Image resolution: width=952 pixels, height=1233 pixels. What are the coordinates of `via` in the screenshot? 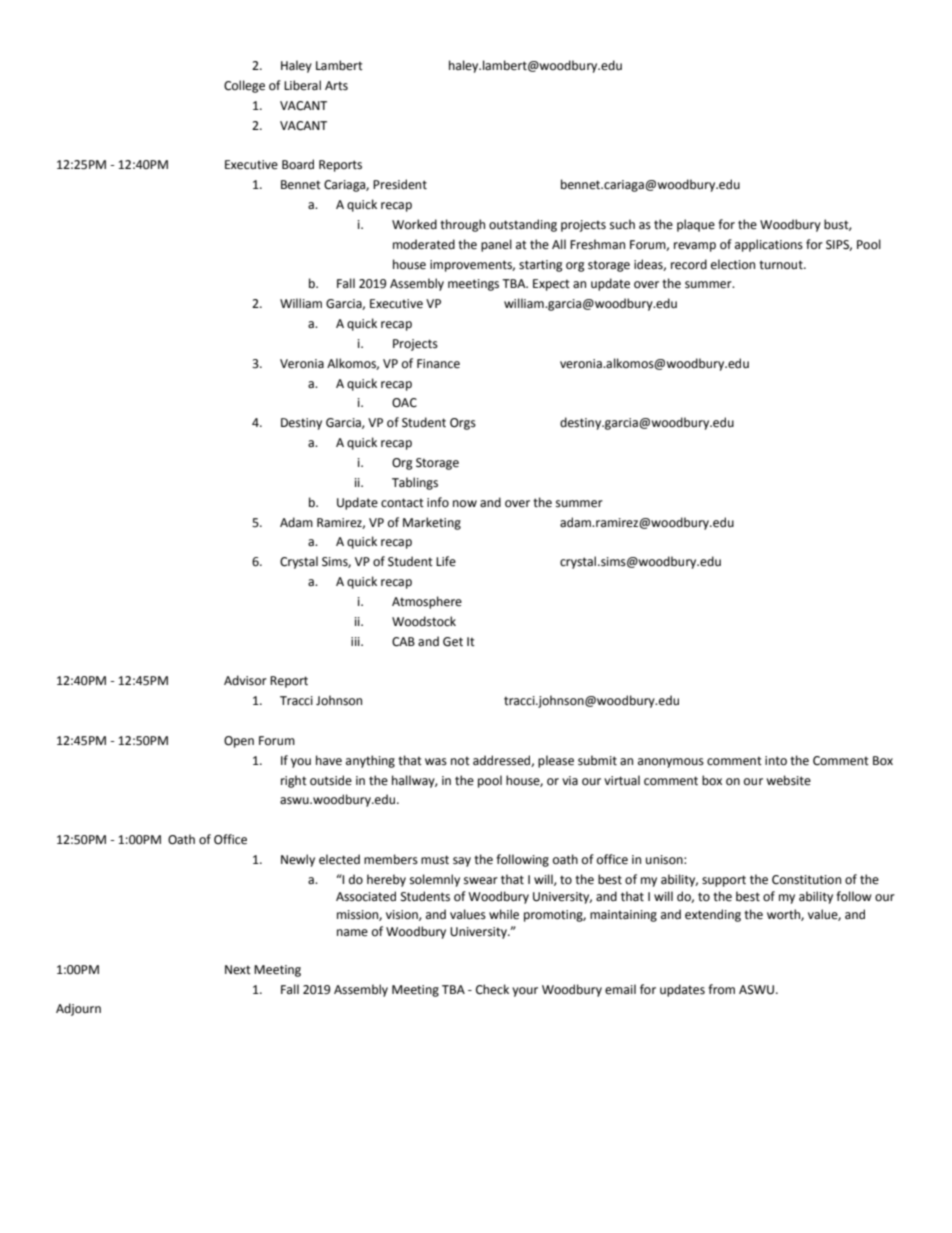 It's located at (570, 780).
